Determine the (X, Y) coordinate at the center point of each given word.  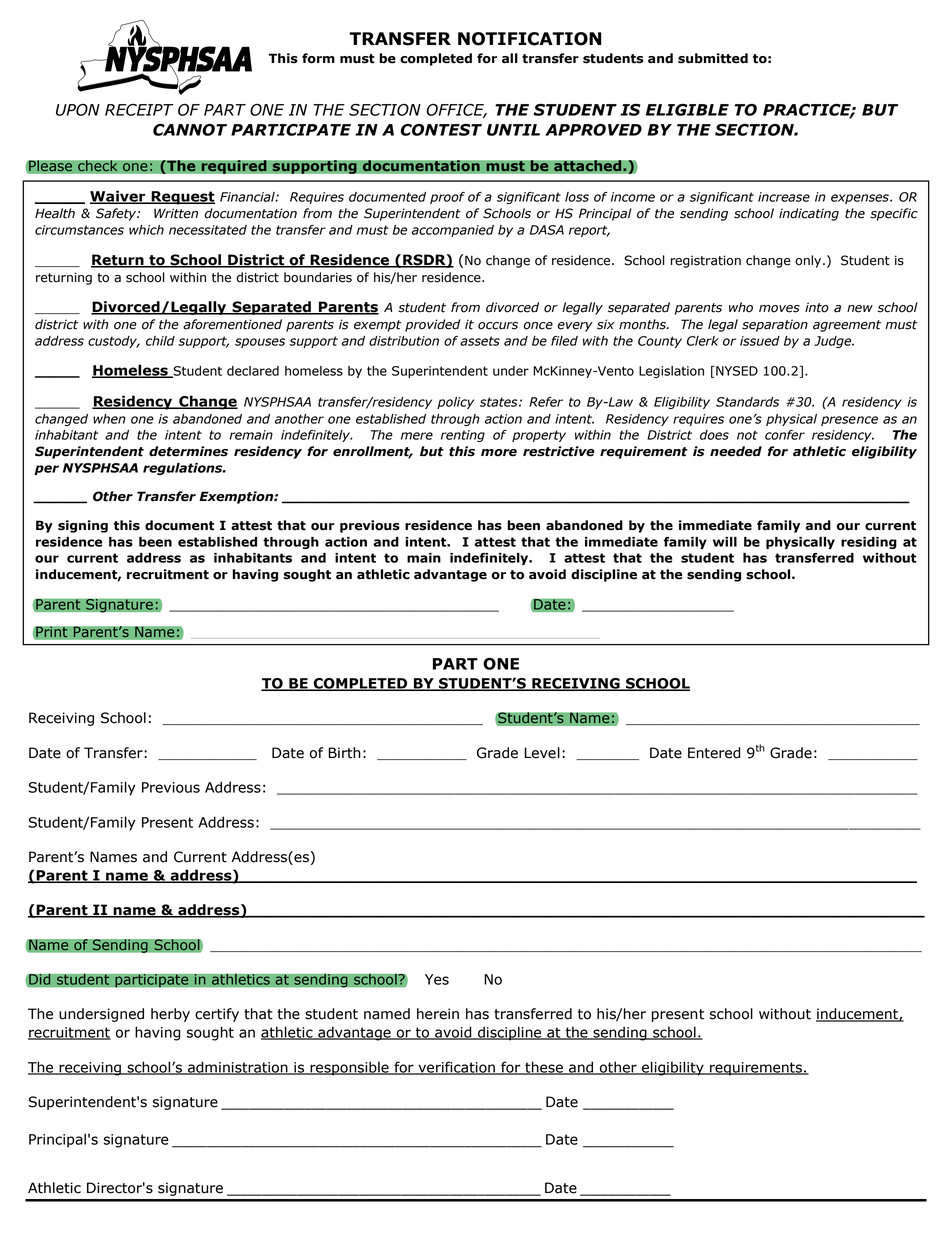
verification (456, 1068)
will (725, 542)
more (499, 453)
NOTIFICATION (530, 39)
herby (170, 1015)
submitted (713, 58)
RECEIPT (139, 110)
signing (83, 526)
